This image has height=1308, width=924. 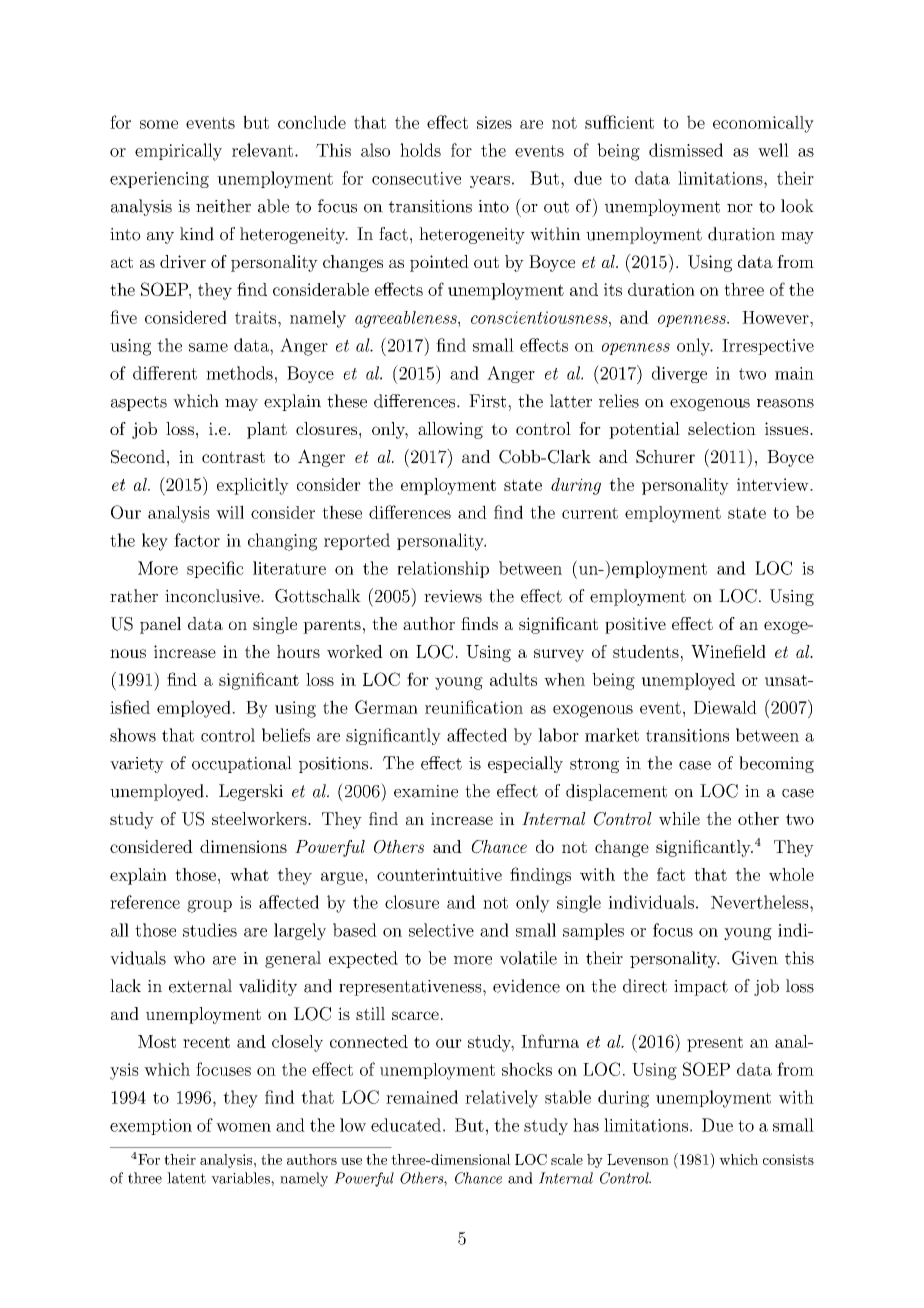 I want to click on selection, so click(x=722, y=428).
